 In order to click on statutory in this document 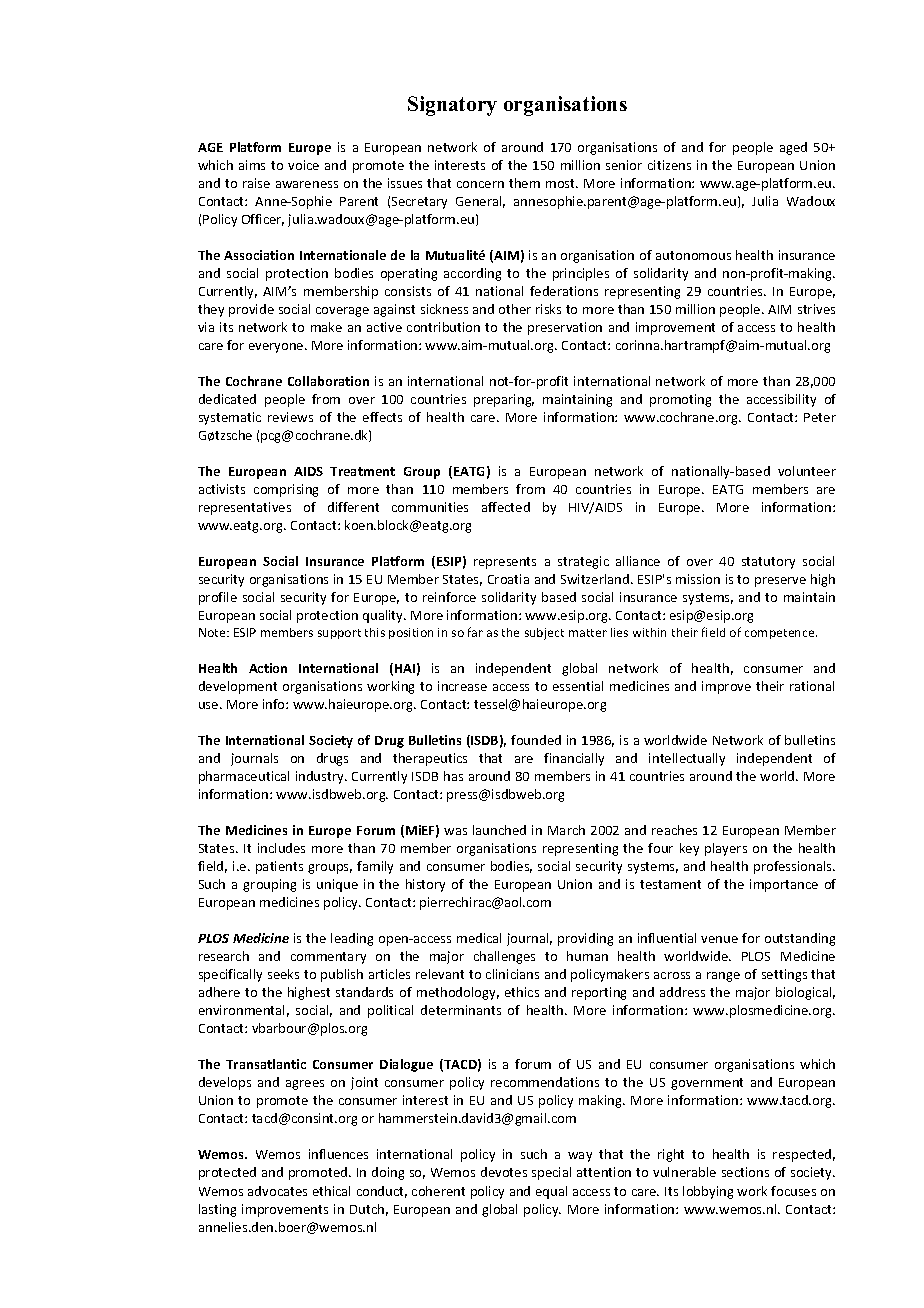, I will do `click(768, 563)`.
